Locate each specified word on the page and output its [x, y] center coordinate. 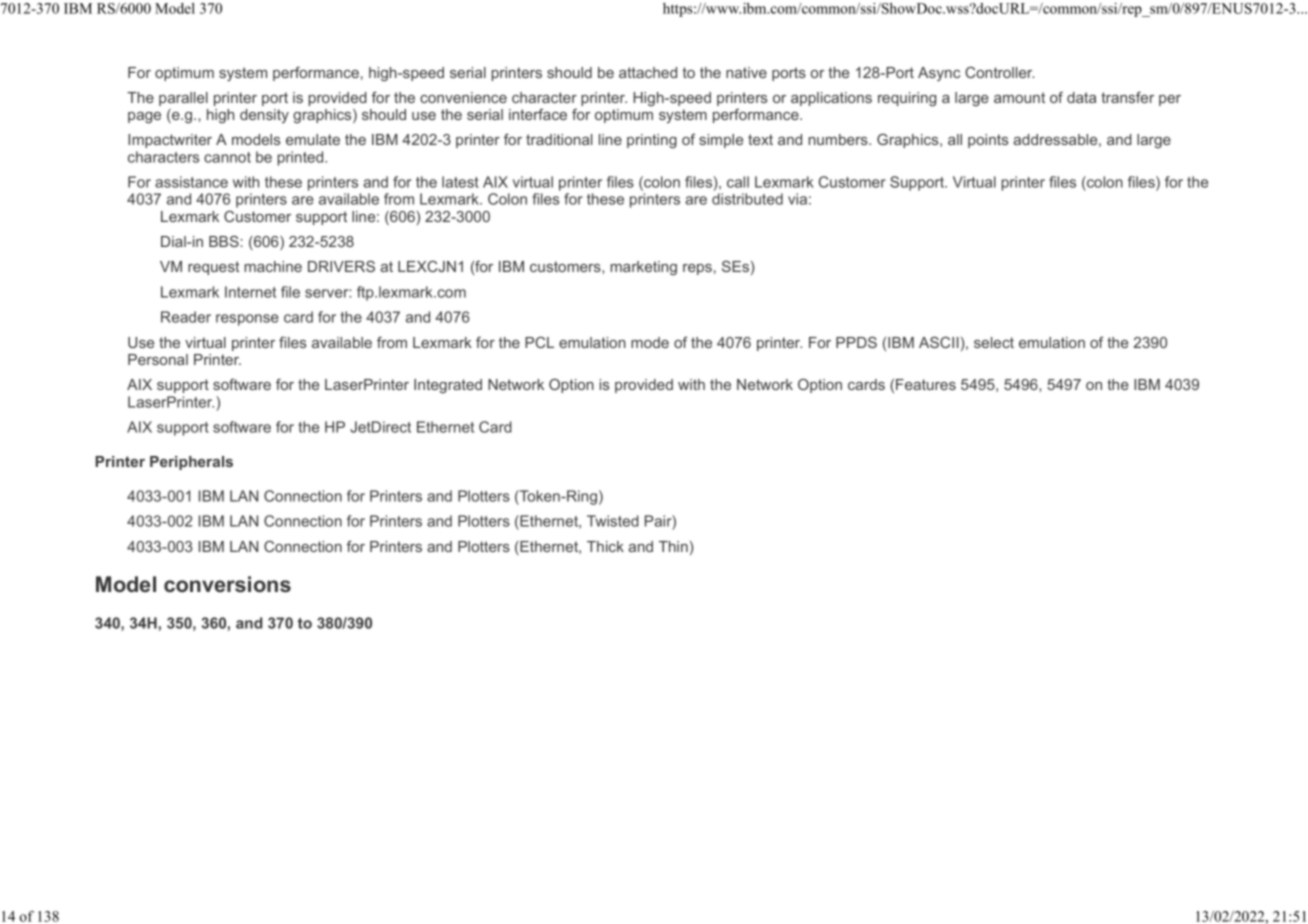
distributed [747, 199]
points [988, 141]
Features [926, 384]
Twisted [612, 521]
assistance [191, 182]
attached [648, 72]
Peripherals [191, 463]
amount [1019, 97]
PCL [539, 342]
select [994, 342]
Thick [605, 546]
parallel [183, 99]
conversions [227, 584]
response [247, 320]
